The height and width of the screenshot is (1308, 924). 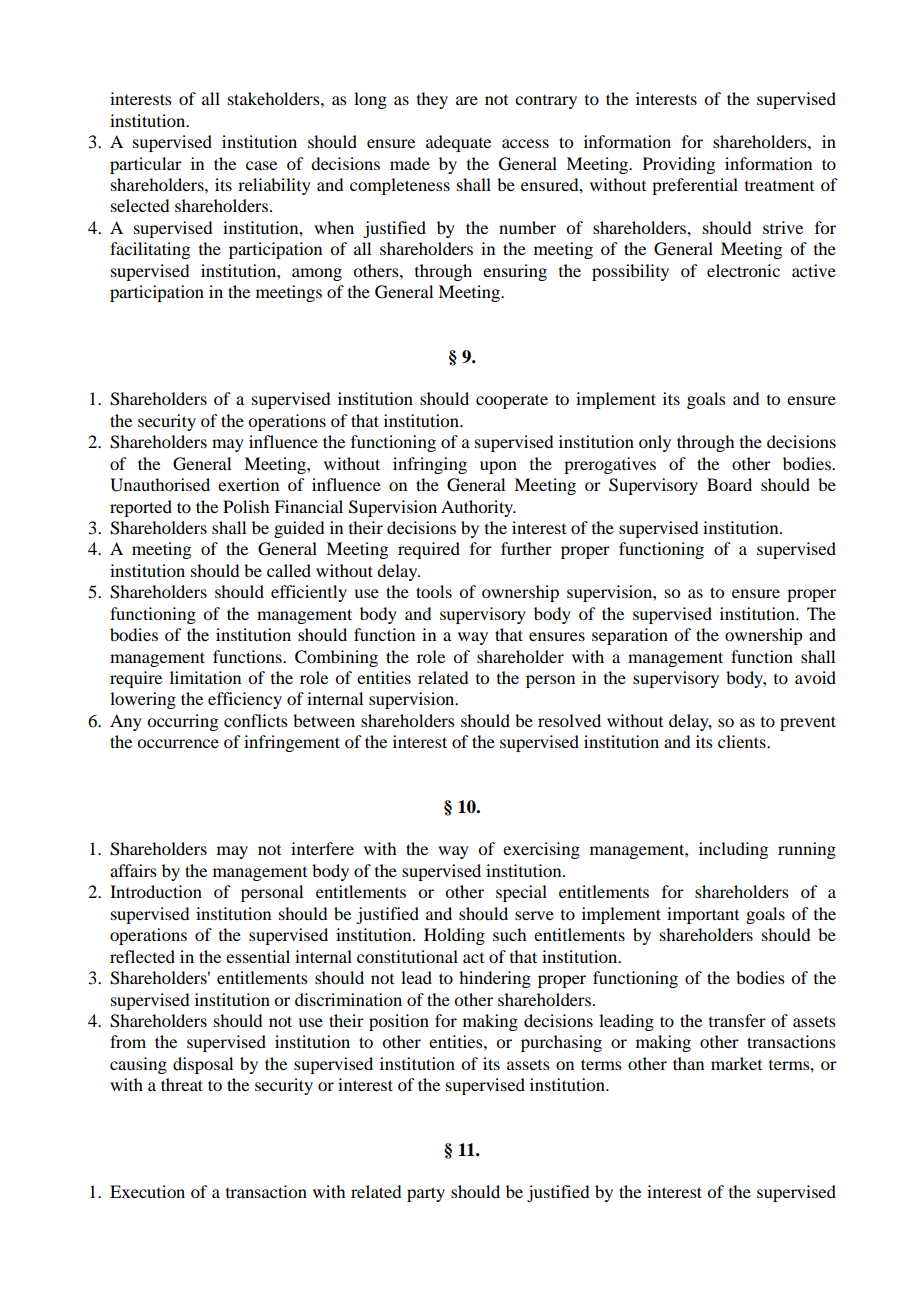 What do you see at coordinates (133, 870) in the screenshot?
I see `affairs` at bounding box center [133, 870].
